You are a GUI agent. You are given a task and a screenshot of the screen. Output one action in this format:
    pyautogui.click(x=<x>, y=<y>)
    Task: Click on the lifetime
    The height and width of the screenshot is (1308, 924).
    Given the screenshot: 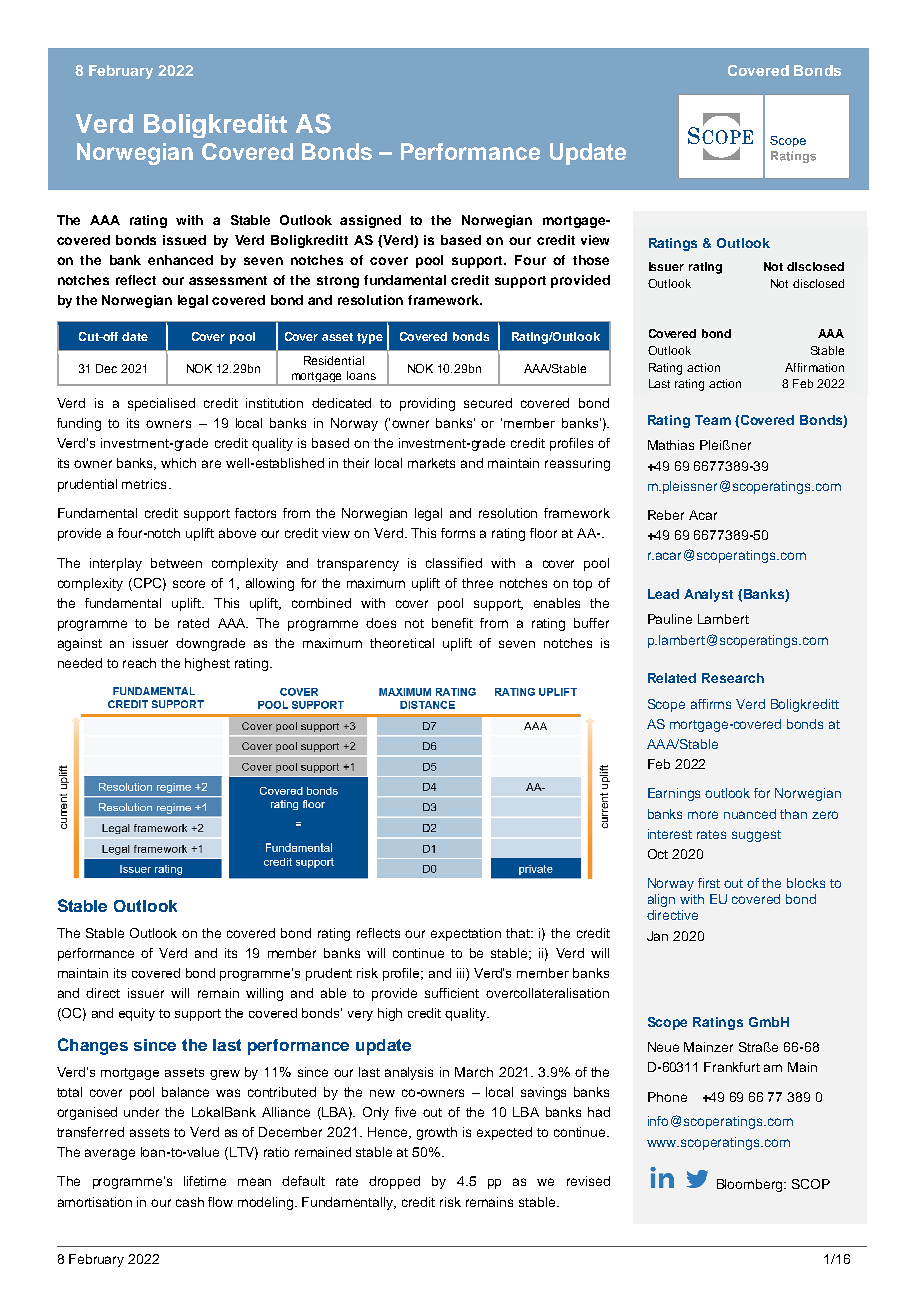 What is the action you would take?
    pyautogui.click(x=205, y=1181)
